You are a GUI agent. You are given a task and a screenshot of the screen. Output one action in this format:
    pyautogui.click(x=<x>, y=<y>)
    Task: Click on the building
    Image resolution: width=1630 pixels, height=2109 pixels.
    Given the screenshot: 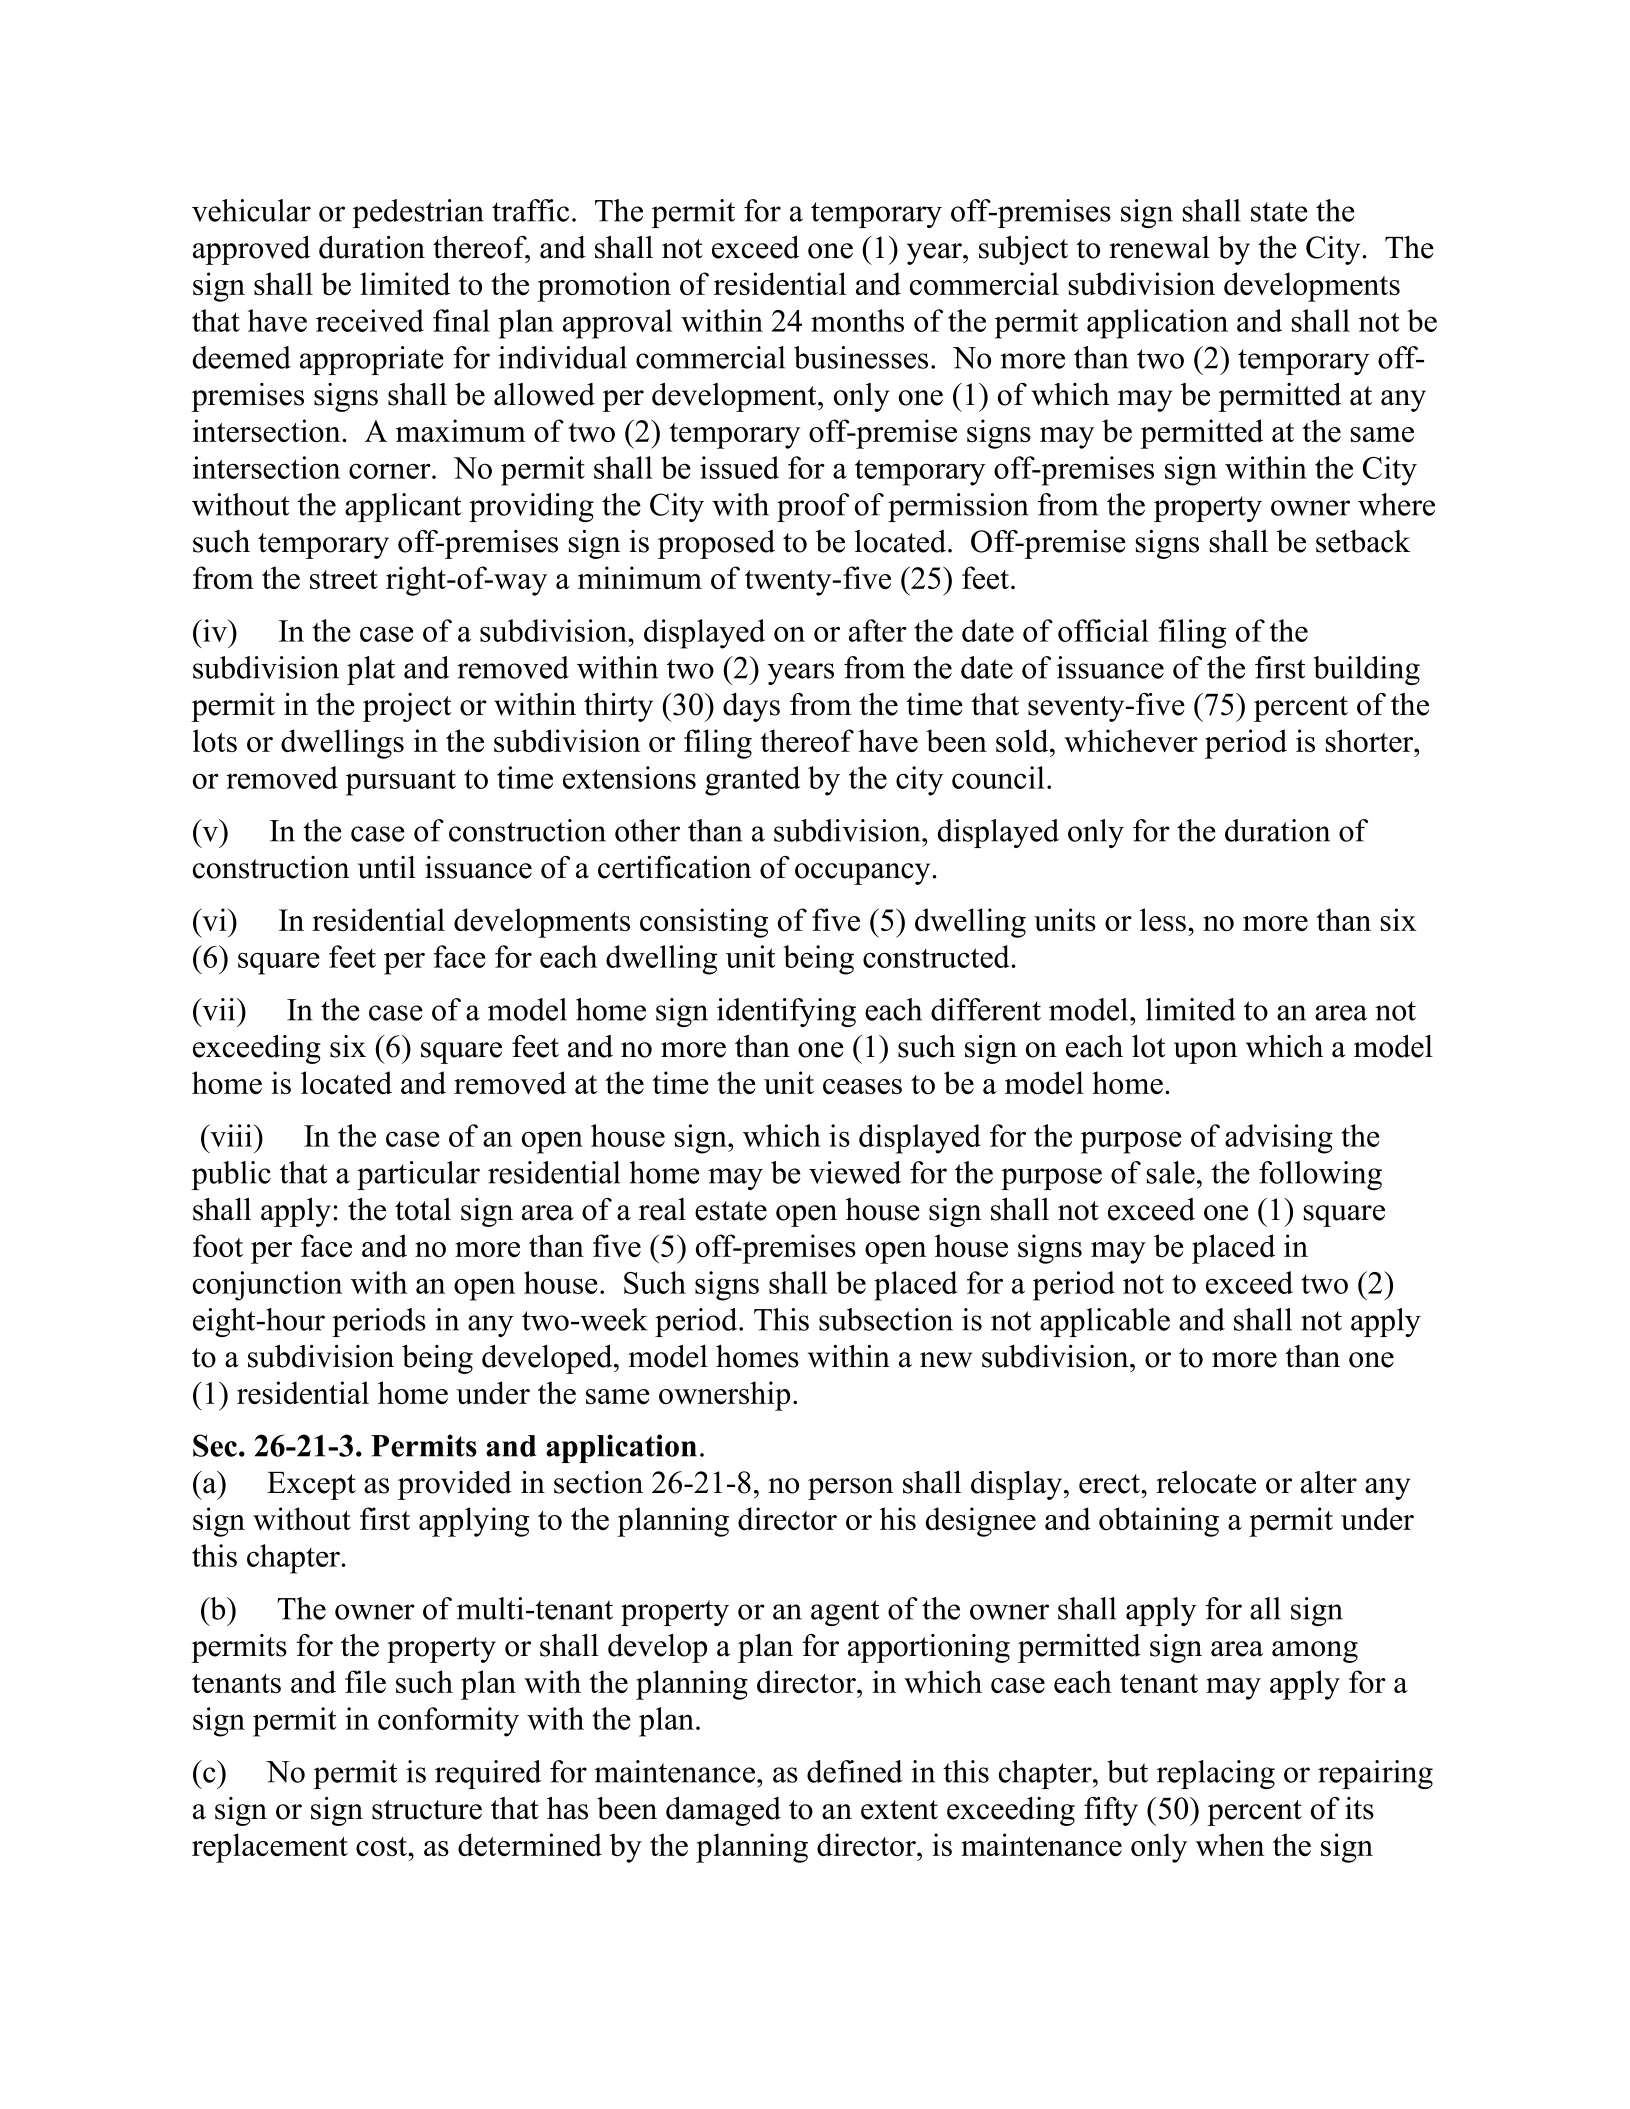 What is the action you would take?
    pyautogui.click(x=1367, y=670)
